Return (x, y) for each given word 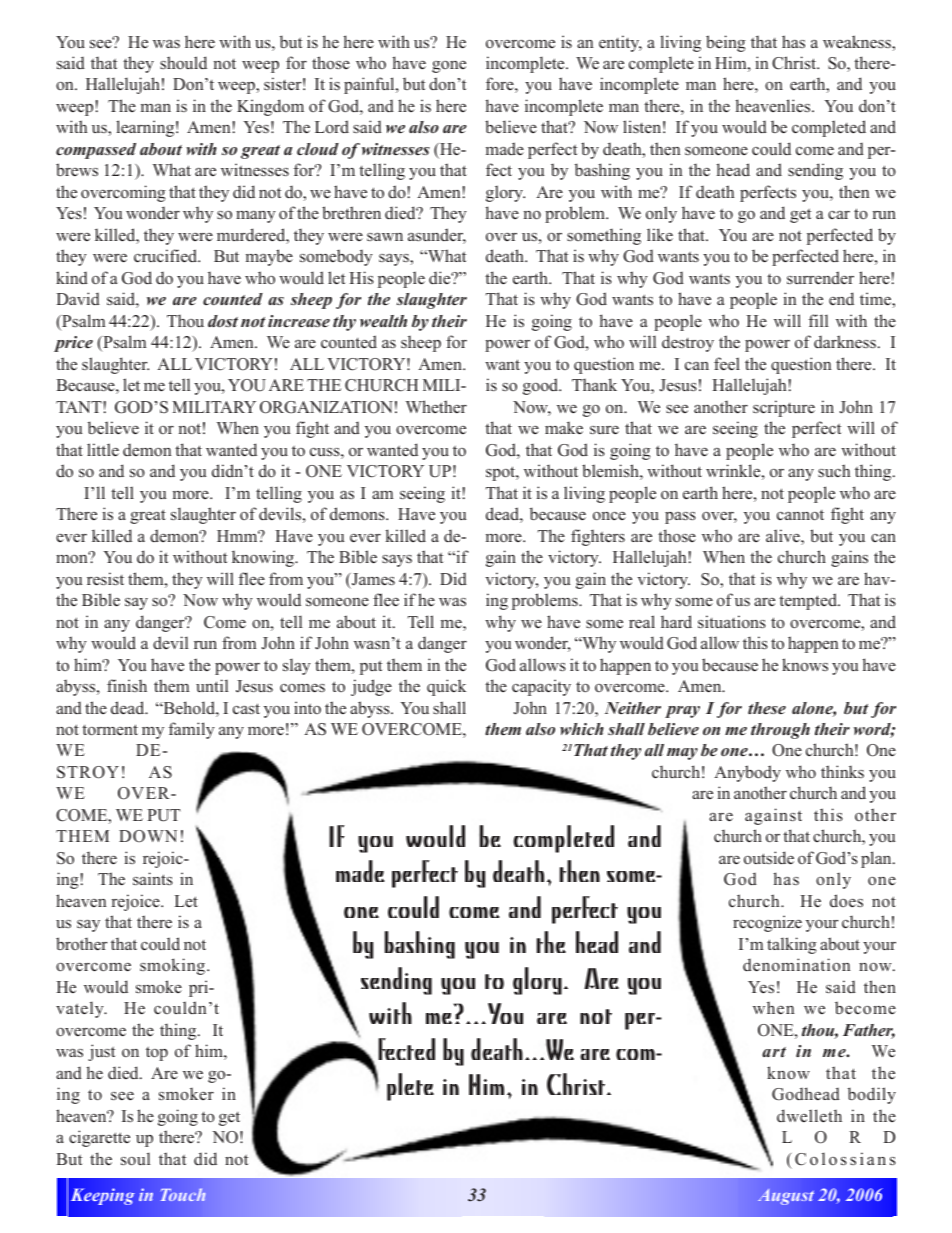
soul (135, 1159)
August (786, 1197)
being (726, 43)
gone (449, 67)
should (183, 63)
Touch (183, 1194)
